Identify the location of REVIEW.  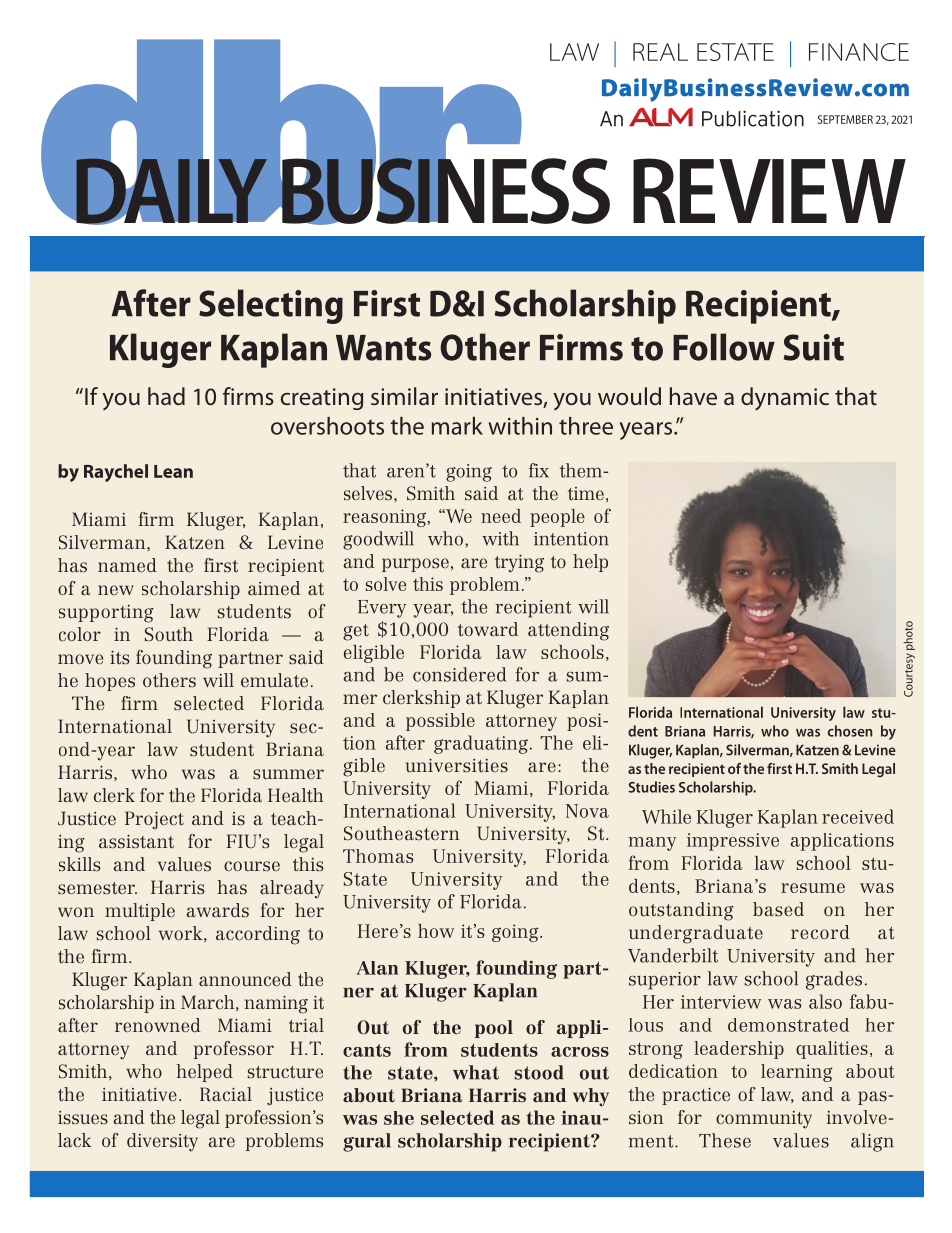
(769, 190).
